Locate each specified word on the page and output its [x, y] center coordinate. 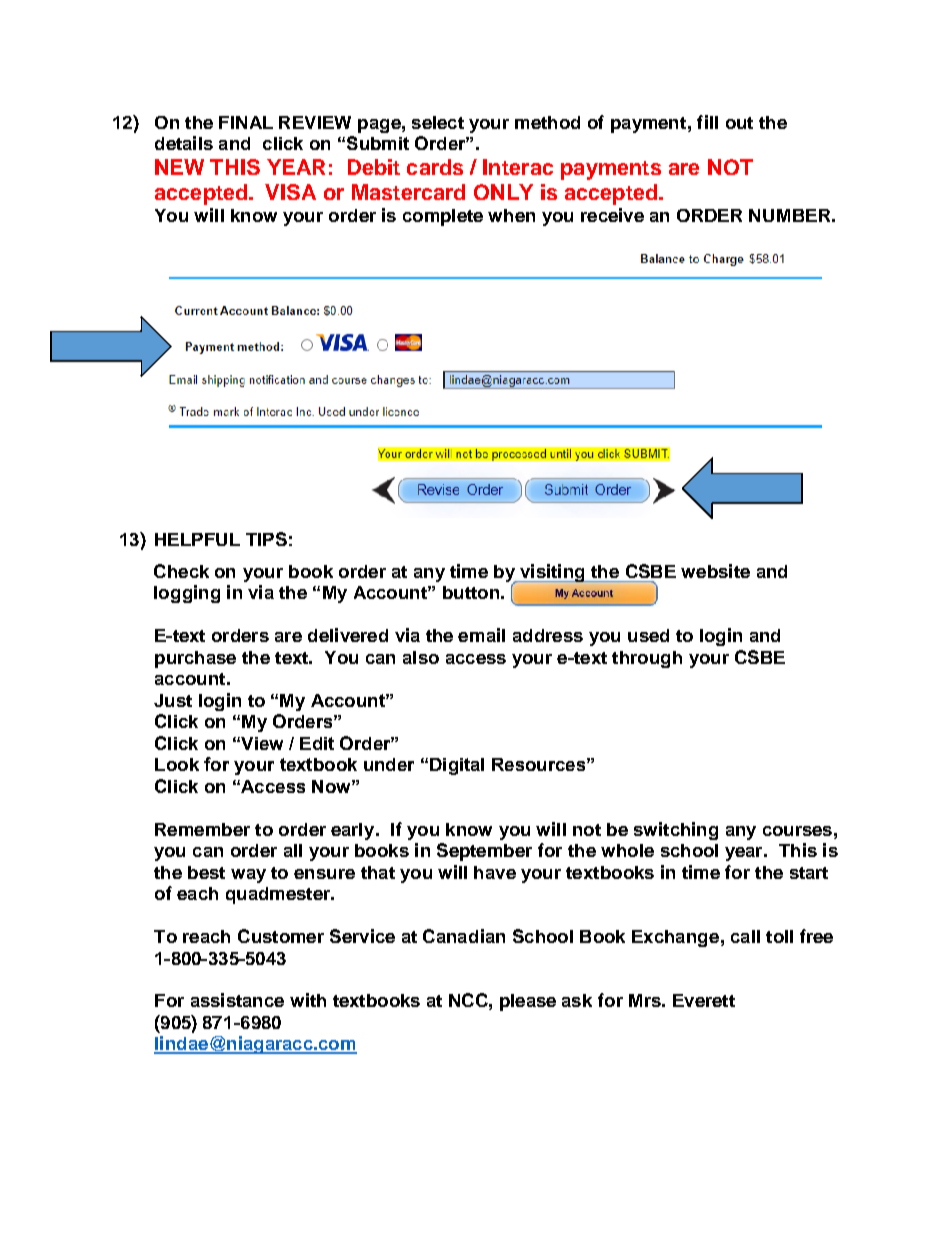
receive [612, 215]
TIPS [266, 539]
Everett [704, 1000]
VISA [290, 192]
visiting [552, 573]
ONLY [503, 192]
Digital [457, 766]
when [511, 215]
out [739, 123]
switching [676, 831]
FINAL [246, 122]
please [528, 1002]
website [715, 571]
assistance [237, 1000]
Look [177, 764]
